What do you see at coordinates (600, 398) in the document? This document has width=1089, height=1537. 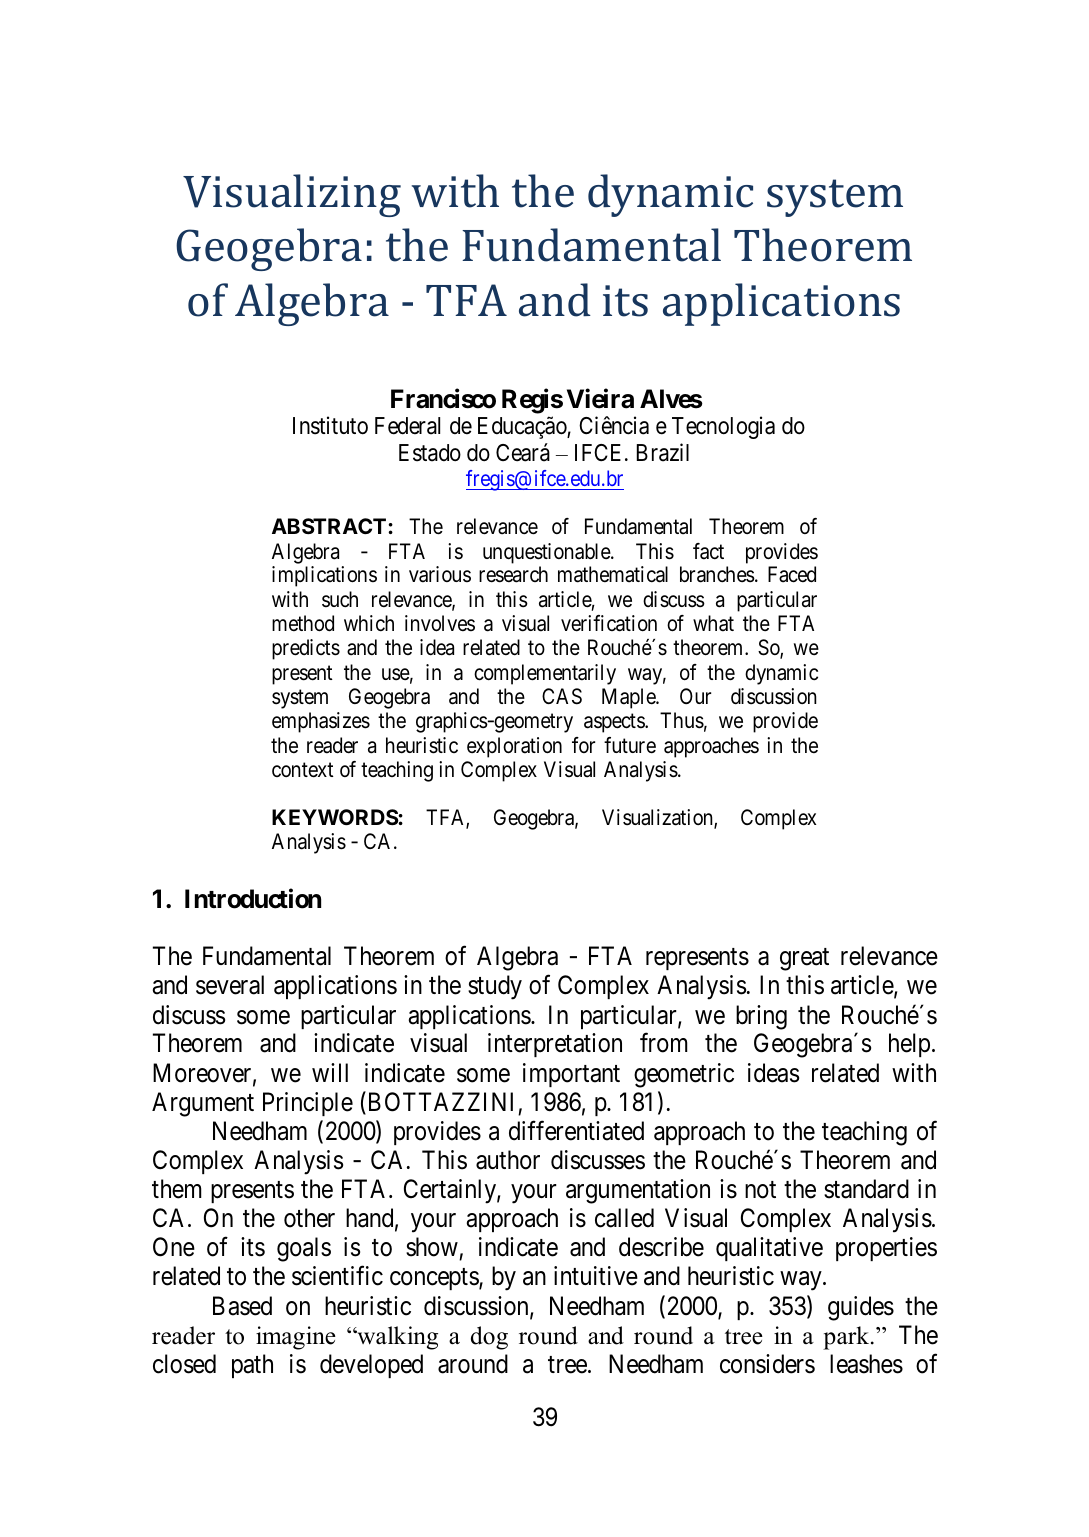 I see `Vieira` at bounding box center [600, 398].
